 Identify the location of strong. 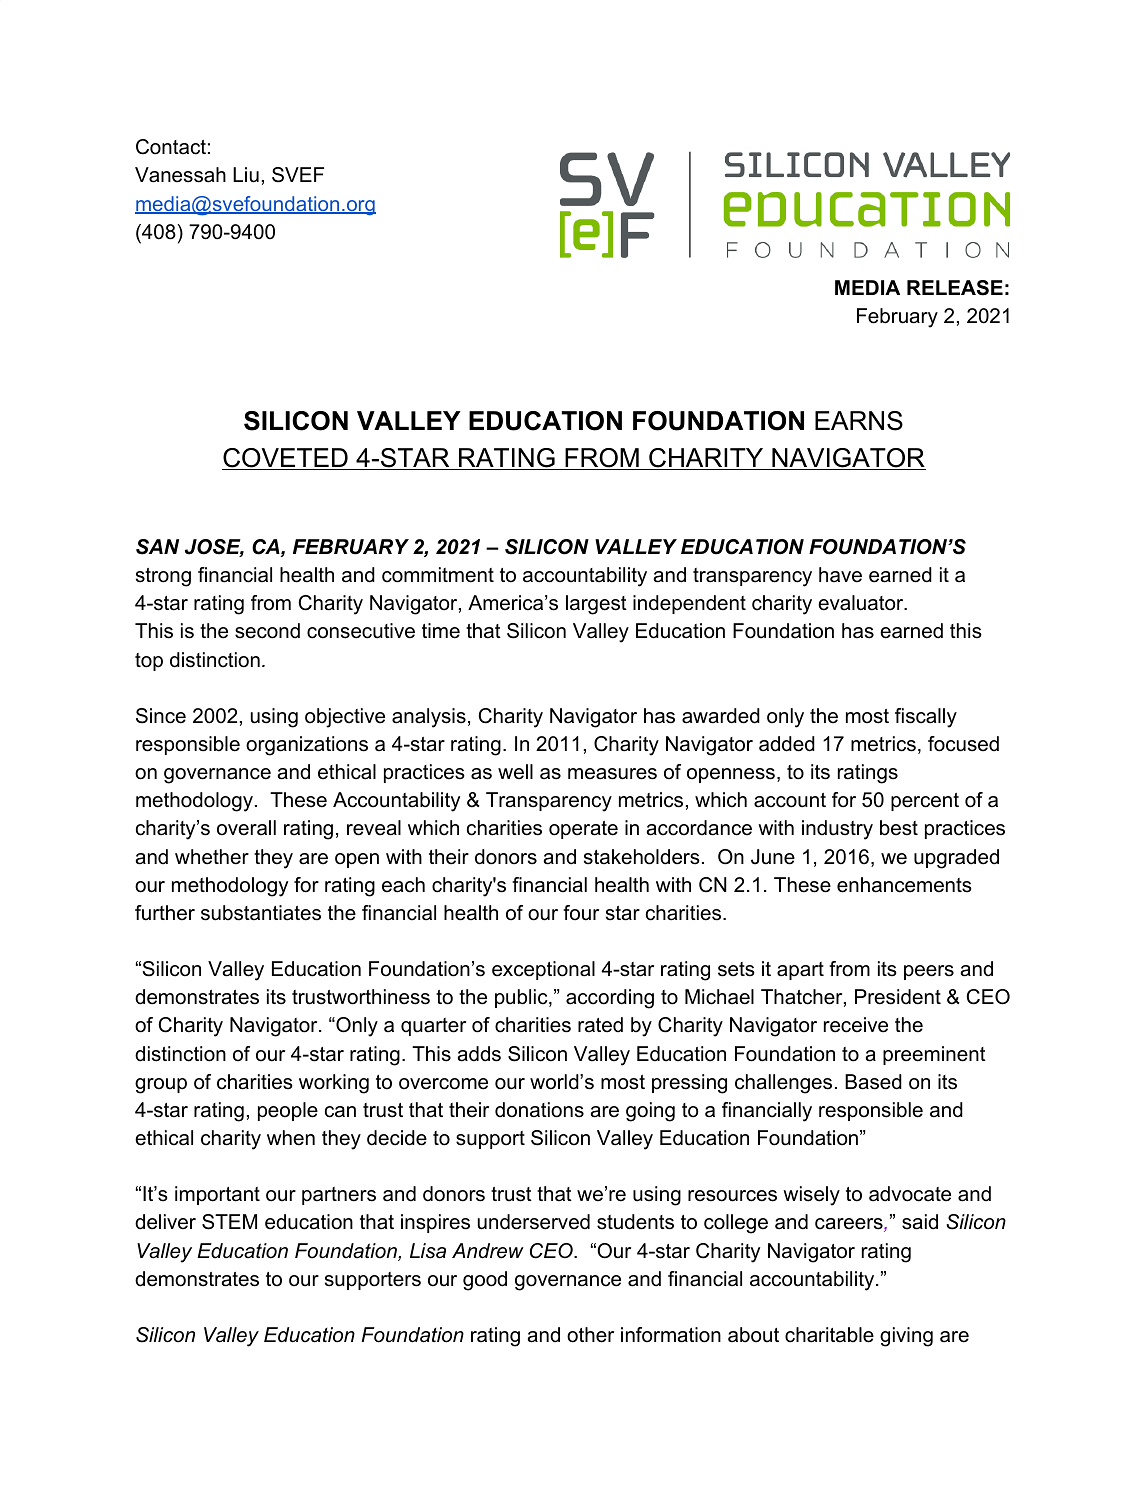
(163, 577).
